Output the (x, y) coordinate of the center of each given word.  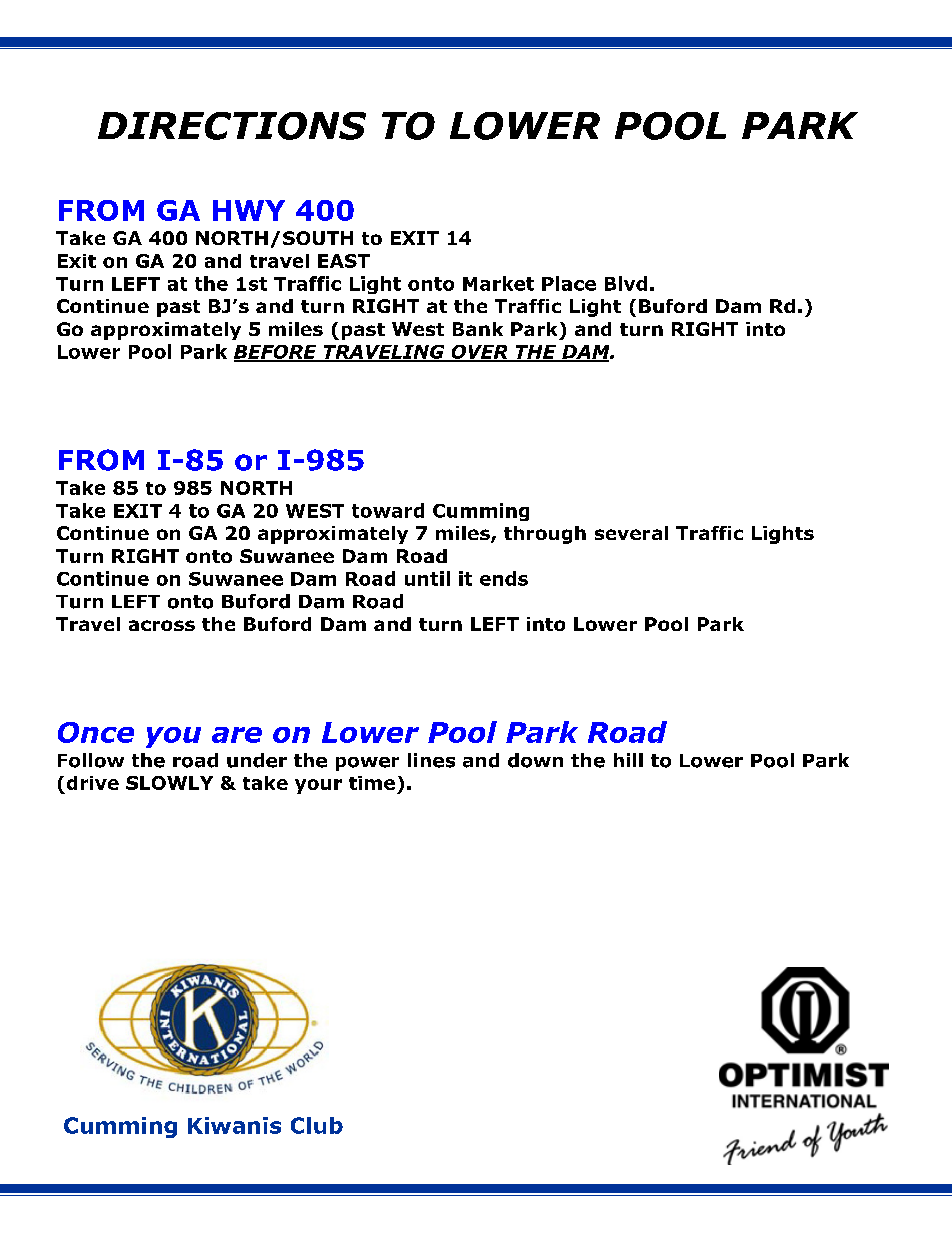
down (535, 760)
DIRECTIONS (232, 126)
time (372, 783)
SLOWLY (169, 783)
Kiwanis (234, 1125)
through (545, 535)
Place (569, 283)
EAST (344, 261)
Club (317, 1125)
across (162, 625)
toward (388, 510)
